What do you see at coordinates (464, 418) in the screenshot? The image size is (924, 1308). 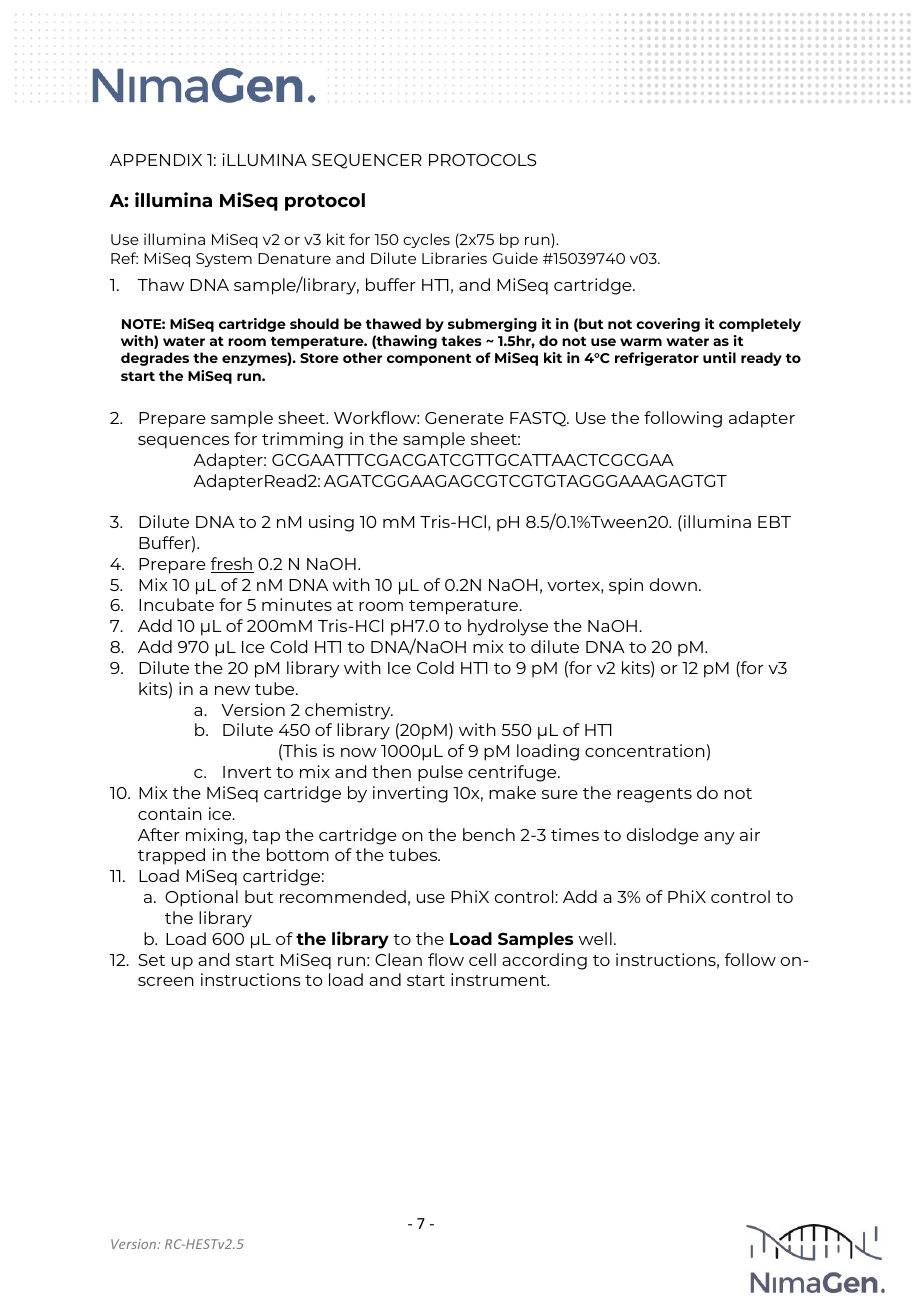 I see `Generate` at bounding box center [464, 418].
